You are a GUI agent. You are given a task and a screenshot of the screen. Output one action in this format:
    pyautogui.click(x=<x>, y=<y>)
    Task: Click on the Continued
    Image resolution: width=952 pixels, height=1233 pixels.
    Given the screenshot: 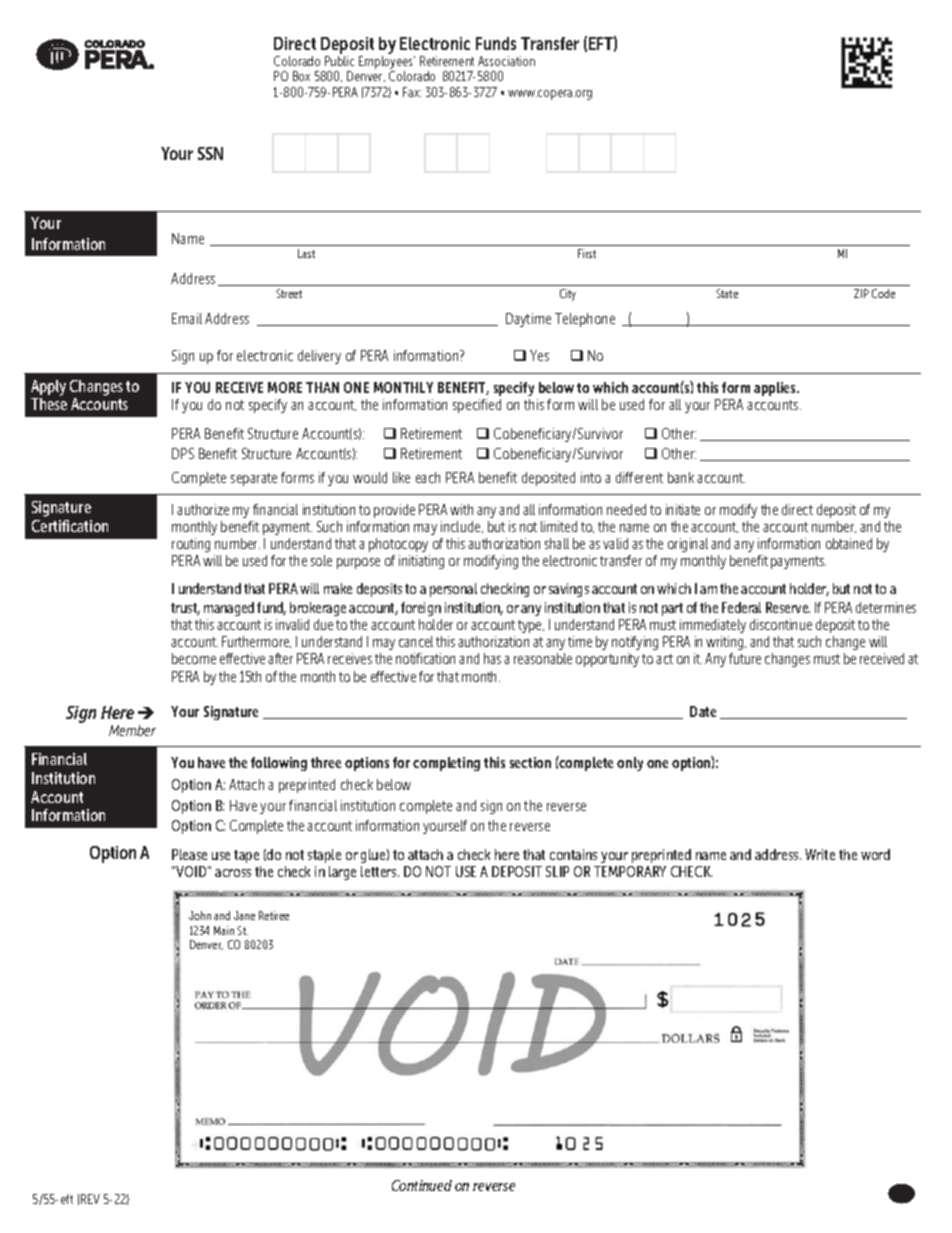 What is the action you would take?
    pyautogui.click(x=422, y=1185)
